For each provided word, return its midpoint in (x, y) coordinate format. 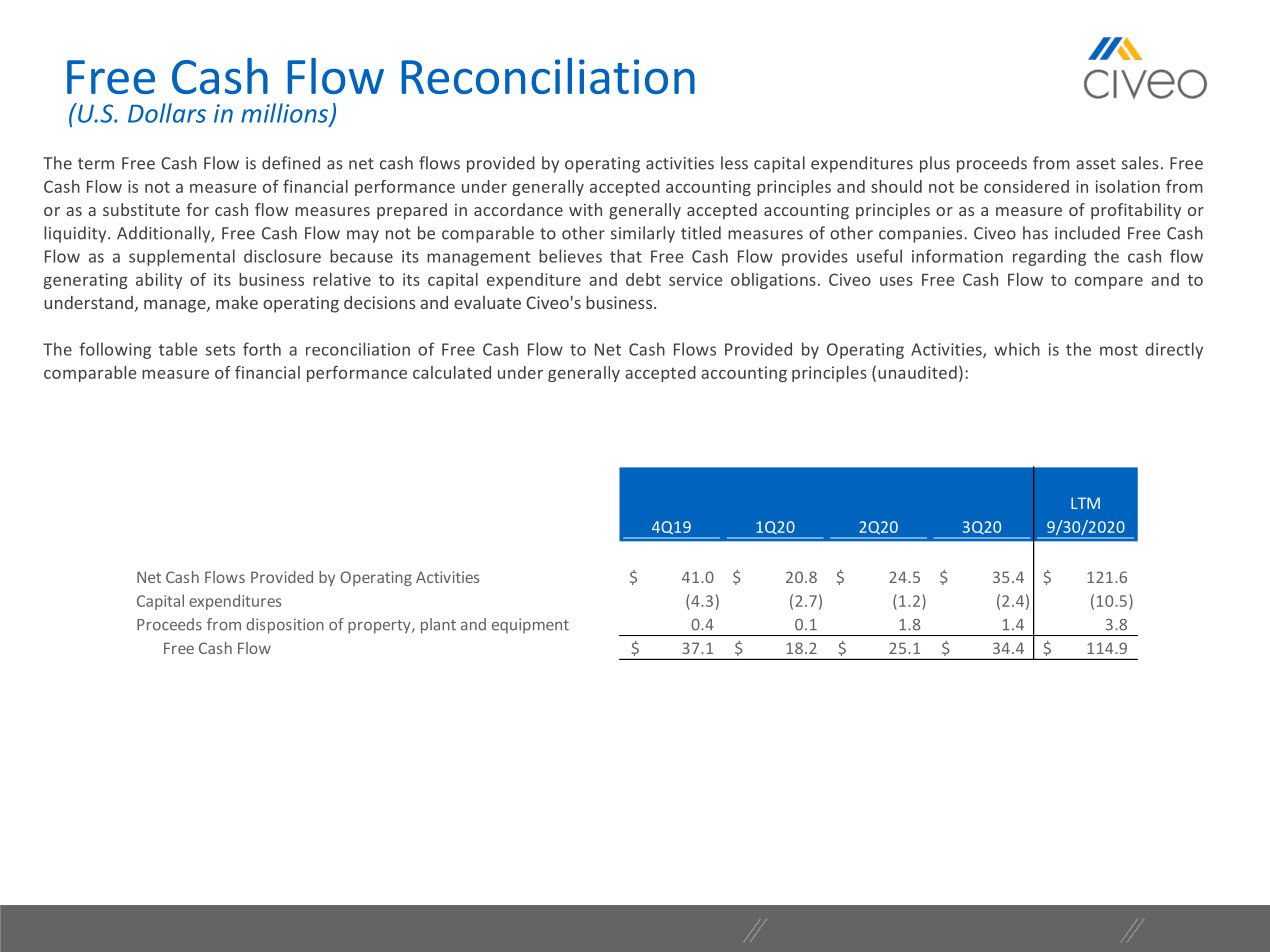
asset (1096, 164)
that (626, 256)
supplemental (182, 257)
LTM (1085, 503)
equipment (530, 626)
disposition (285, 626)
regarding (1049, 257)
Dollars (167, 113)
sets (220, 350)
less (734, 163)
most (1119, 350)
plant (438, 626)
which (1017, 349)
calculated (452, 372)
